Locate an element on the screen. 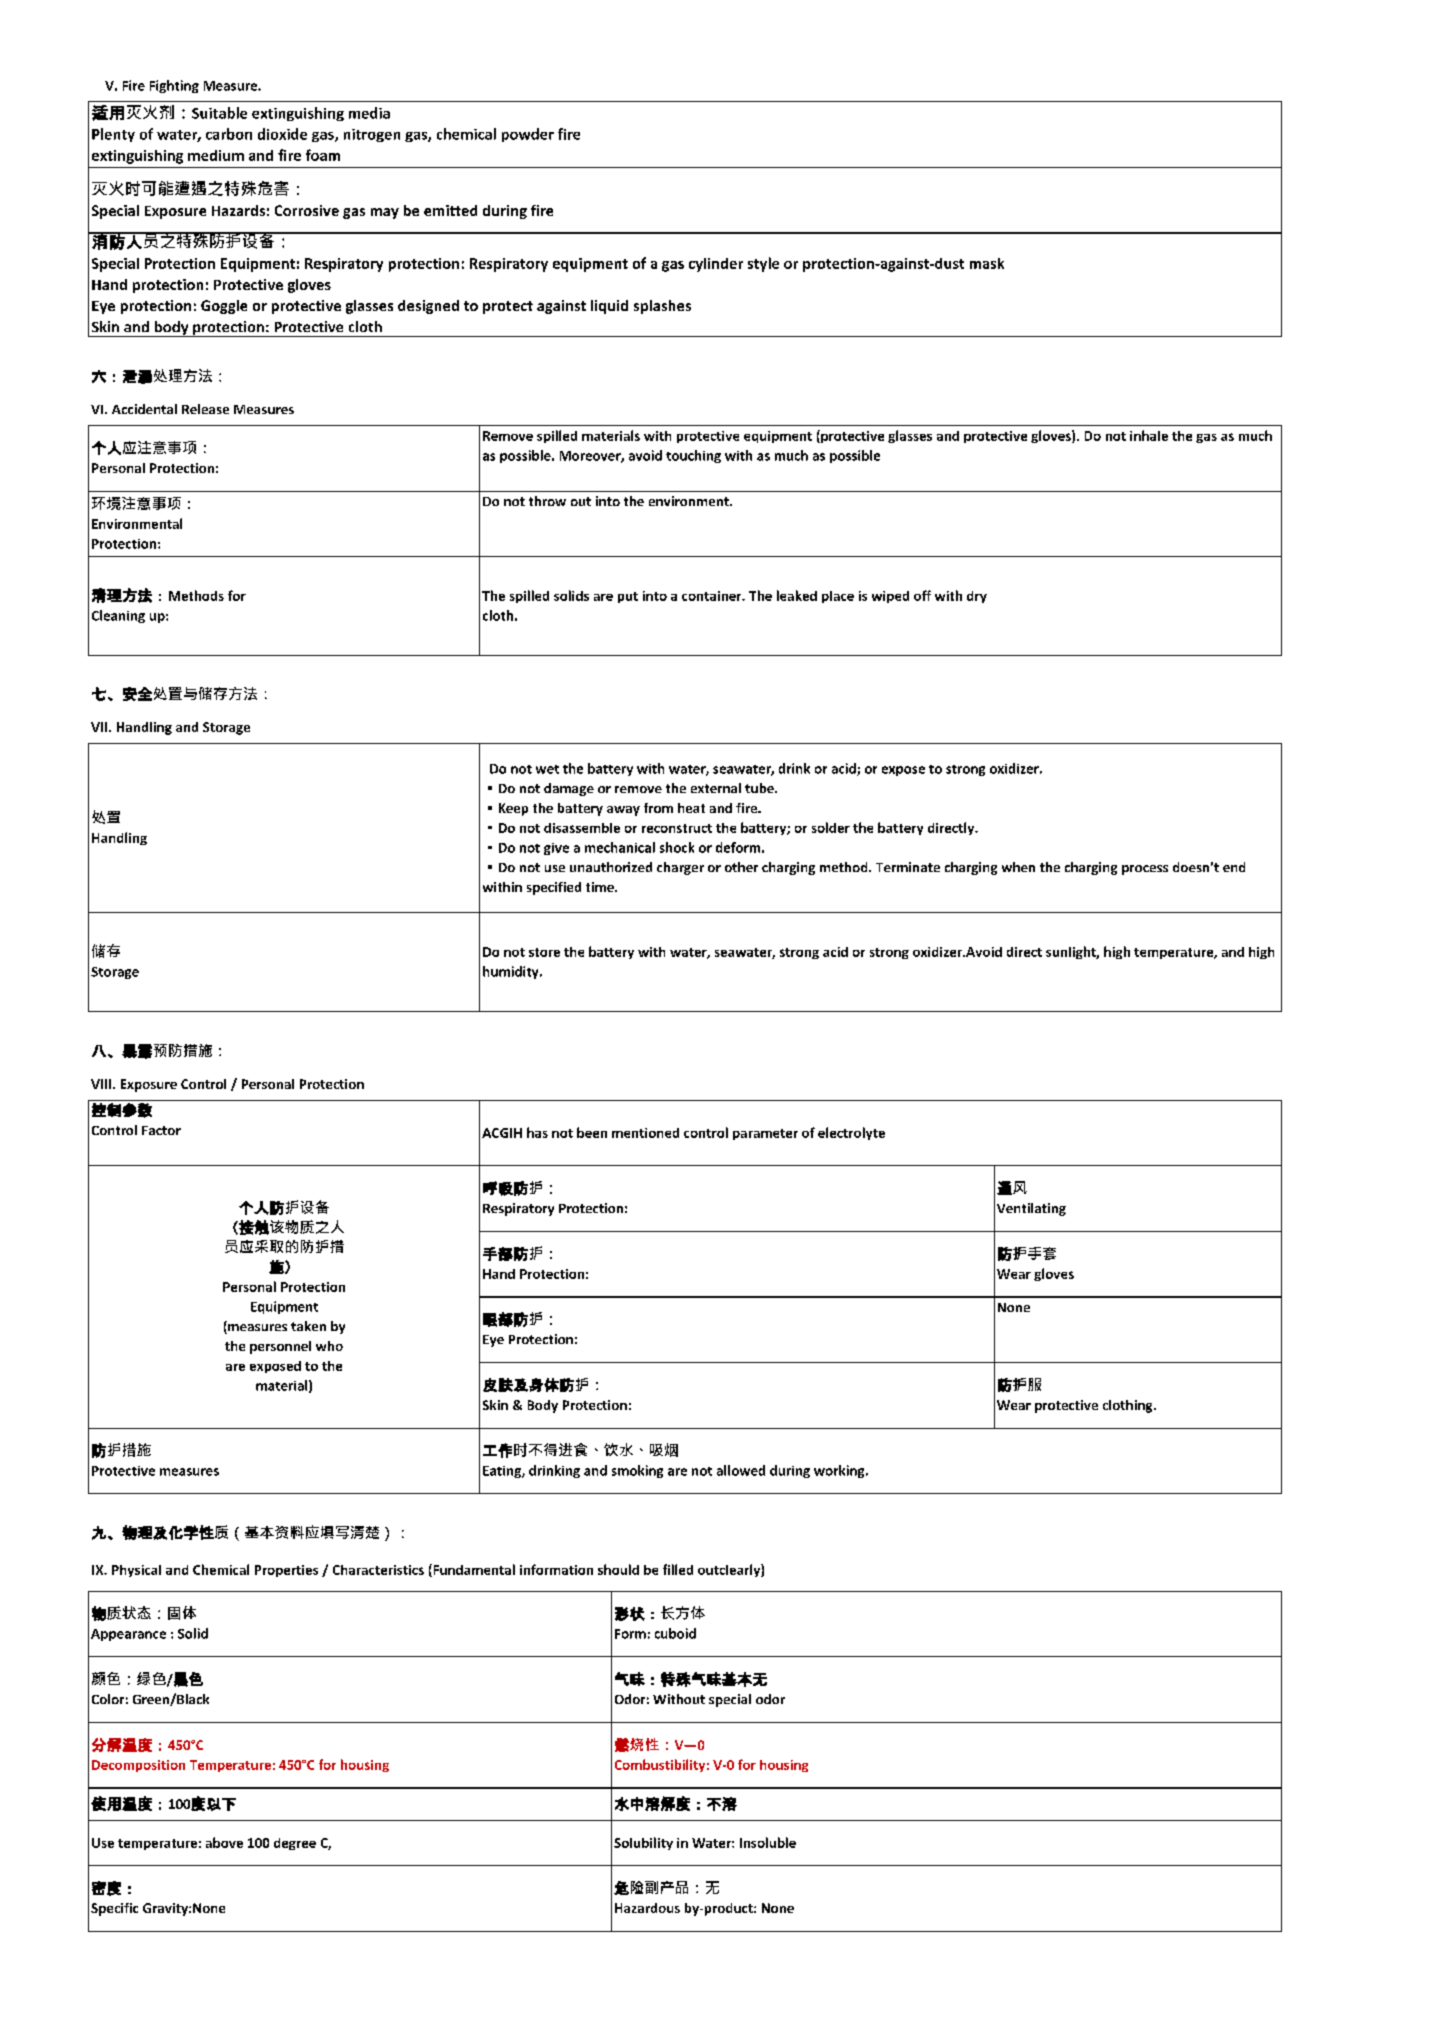 The image size is (1438, 2036). VIII is located at coordinates (102, 1084).
